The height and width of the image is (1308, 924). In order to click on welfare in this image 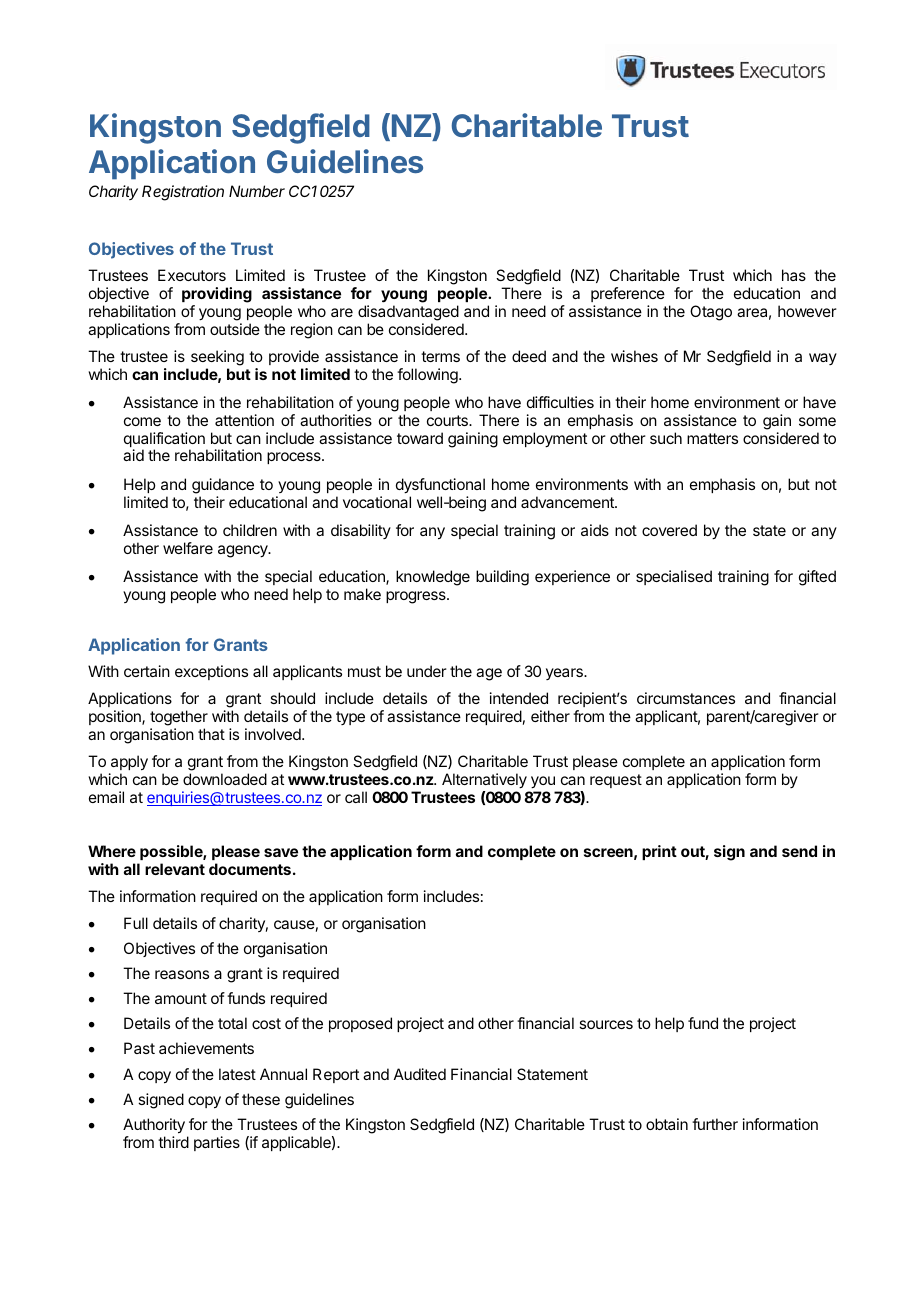, I will do `click(188, 548)`.
